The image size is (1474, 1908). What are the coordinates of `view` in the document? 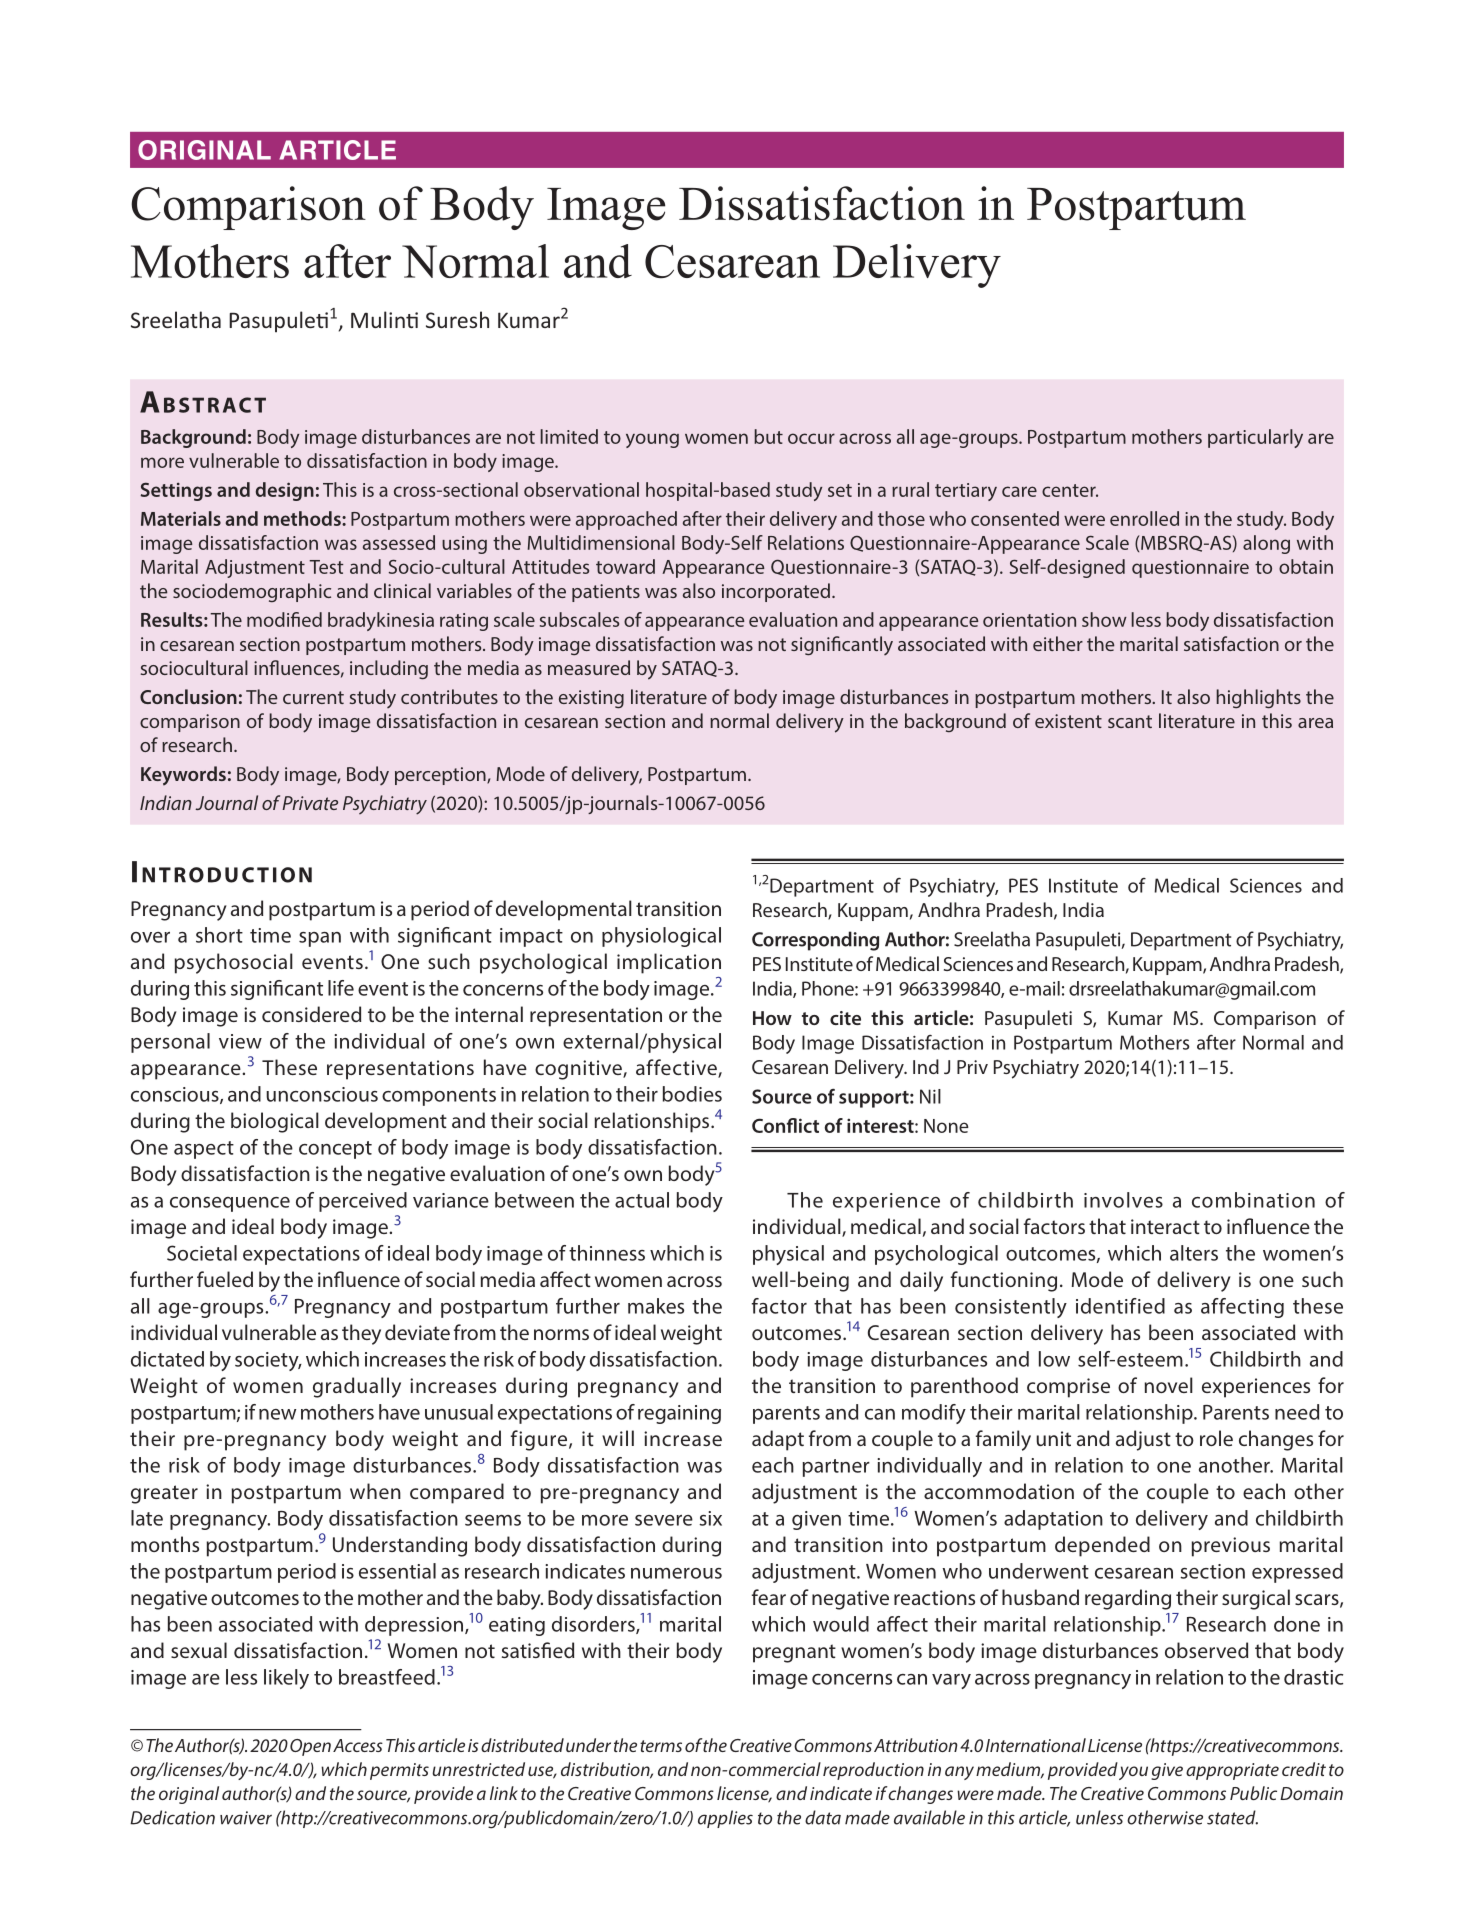 It's located at (240, 1041).
